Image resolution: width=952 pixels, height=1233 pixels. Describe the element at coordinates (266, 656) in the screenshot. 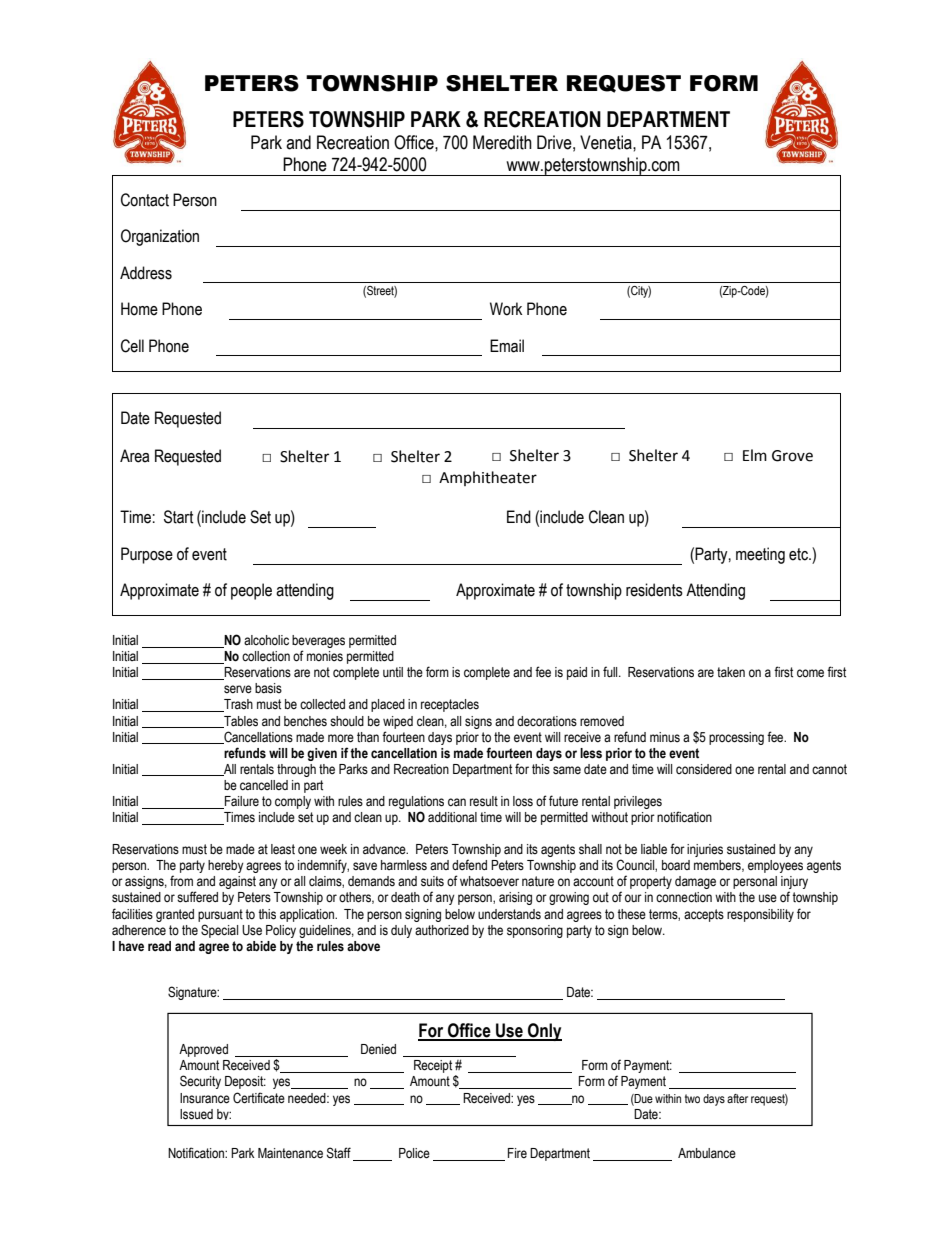

I see `collection` at that location.
